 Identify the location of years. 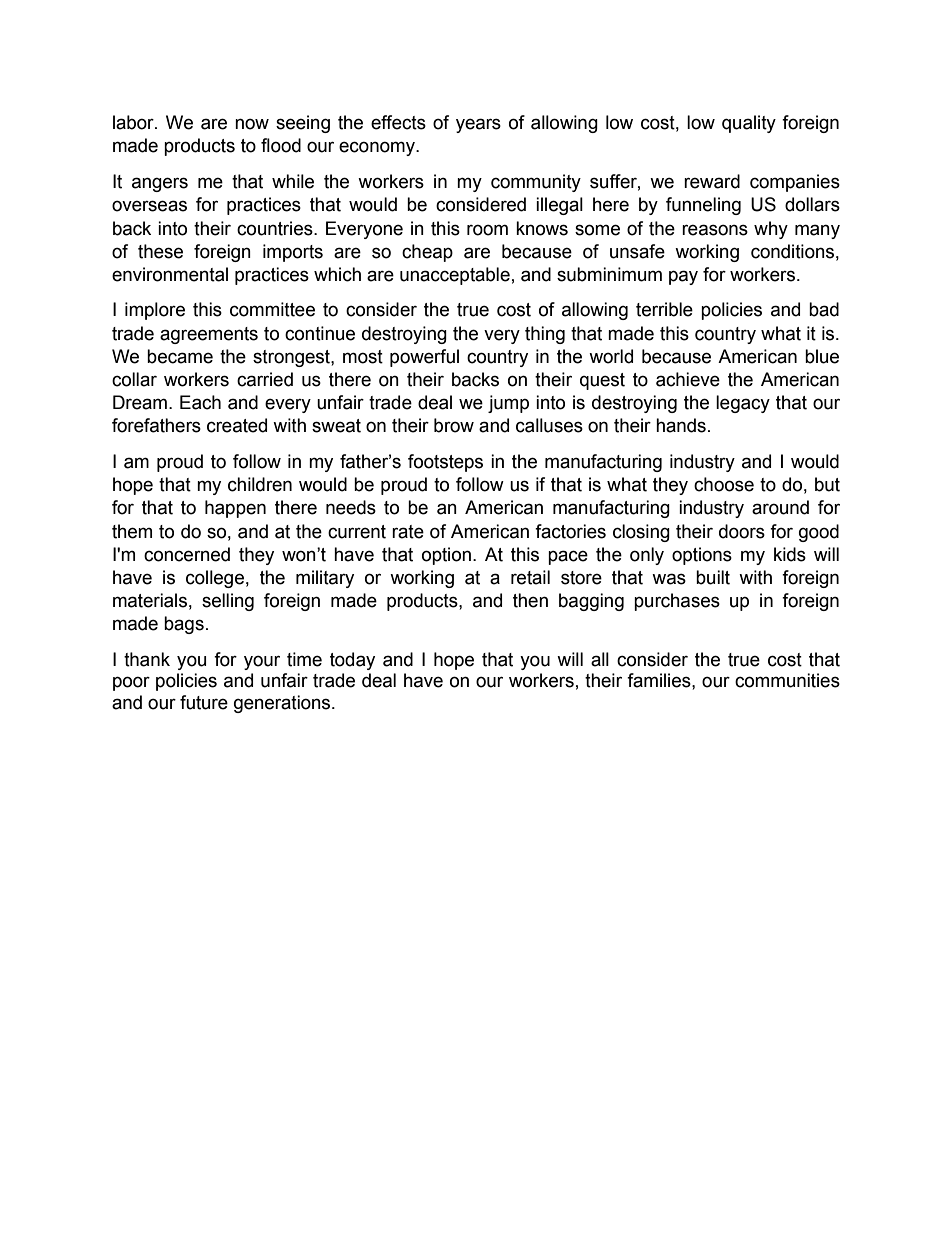
(478, 125).
